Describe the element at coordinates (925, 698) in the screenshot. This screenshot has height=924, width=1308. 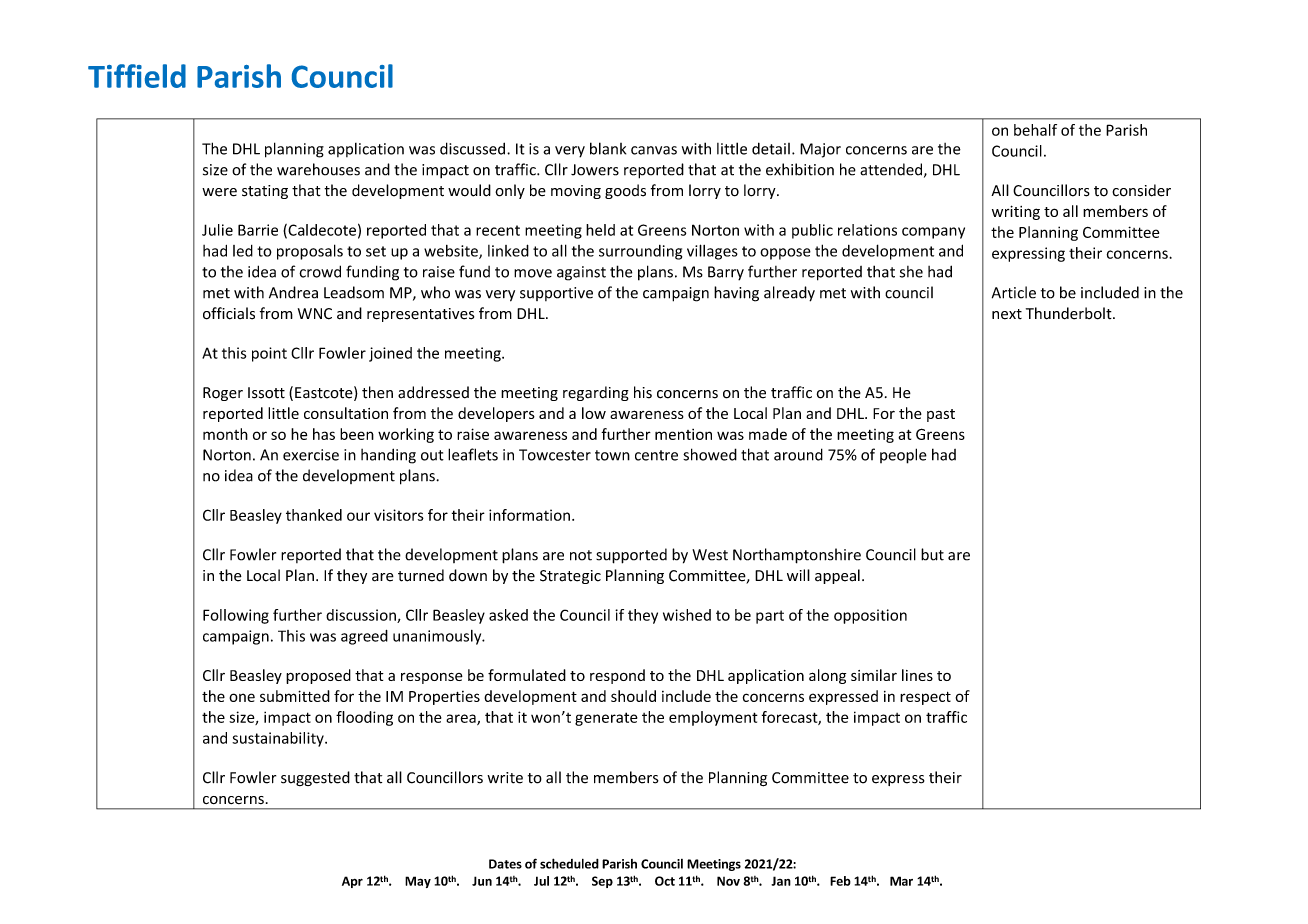
I see `respect` at that location.
